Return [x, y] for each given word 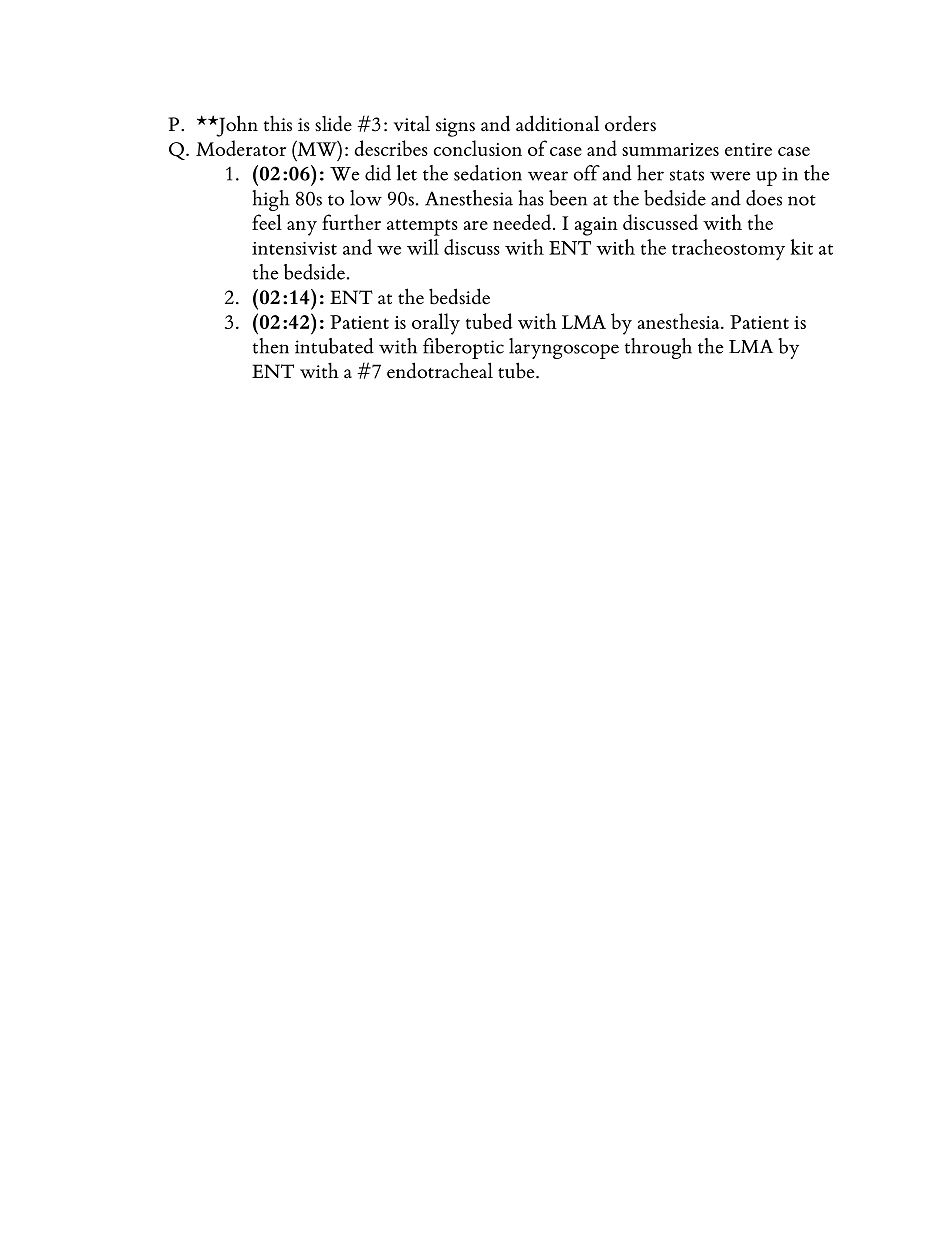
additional [557, 123]
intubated [334, 346]
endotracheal [440, 370]
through [658, 348]
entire [748, 149]
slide [333, 123]
